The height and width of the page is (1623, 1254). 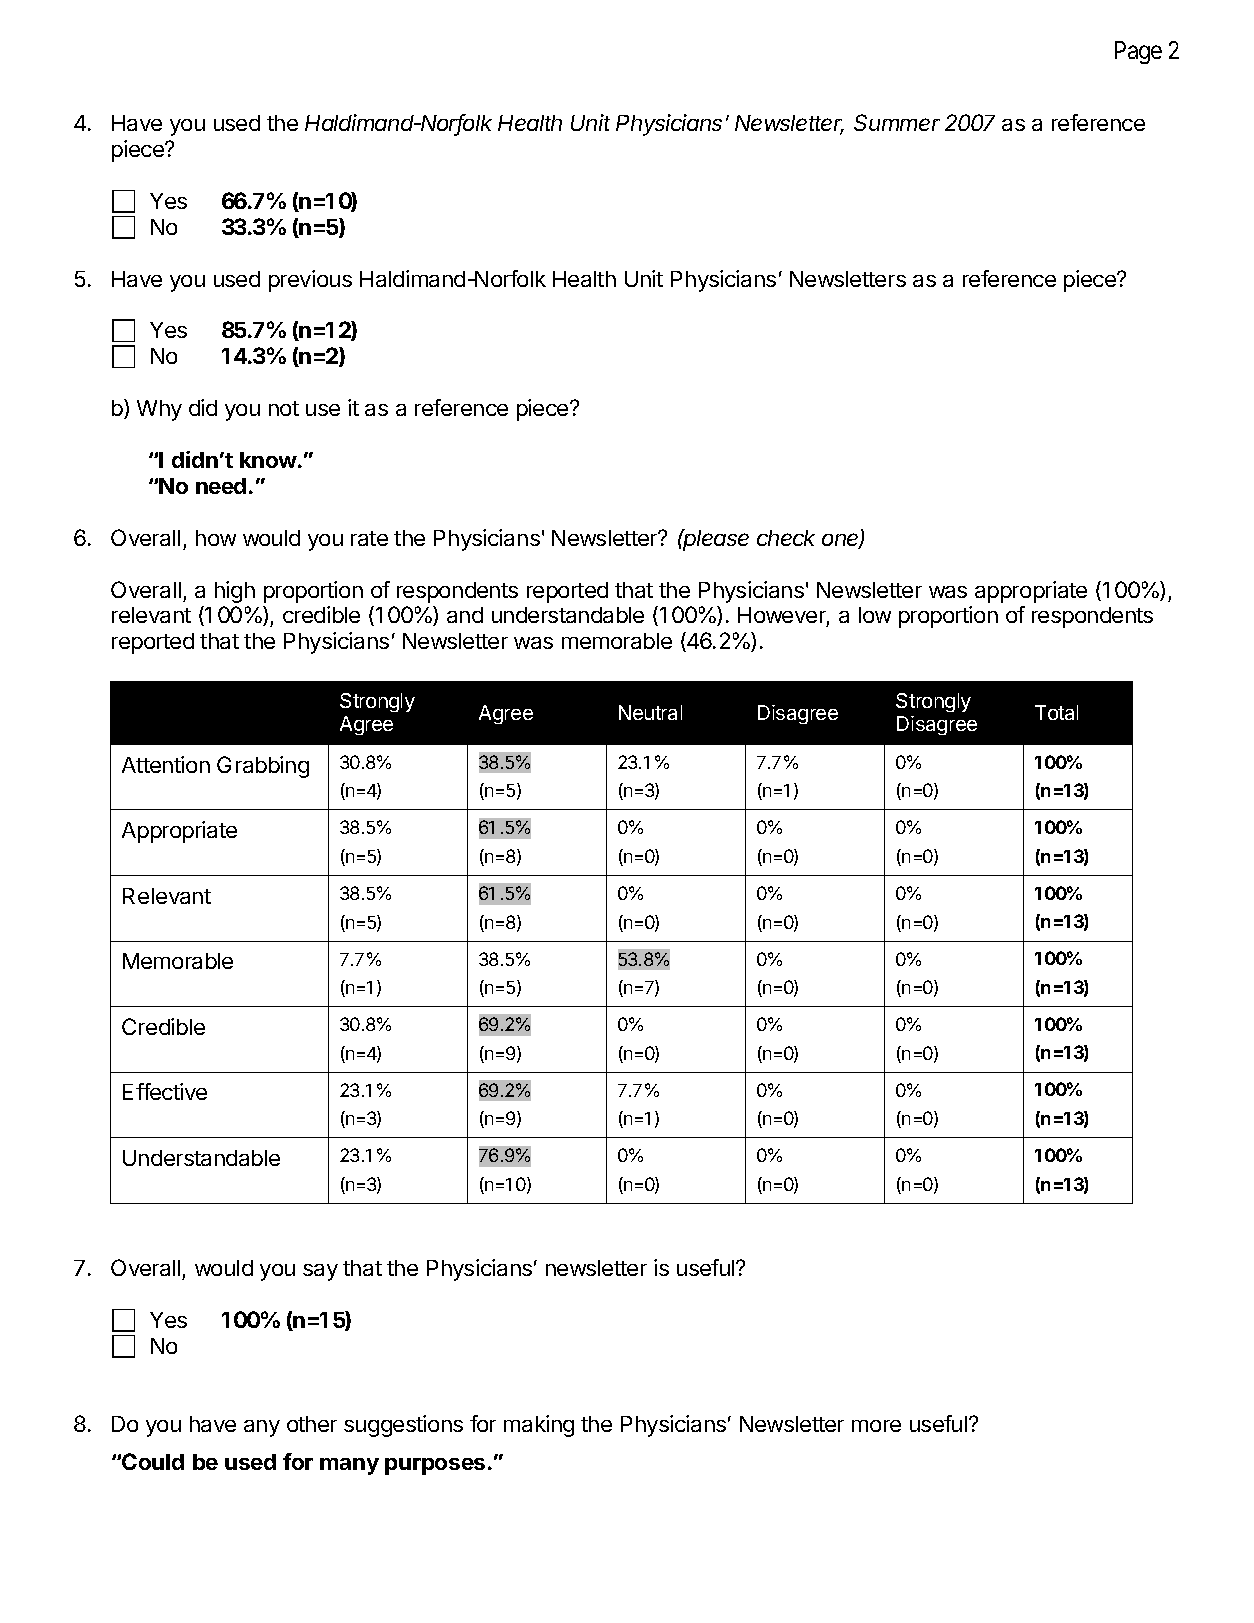 What do you see at coordinates (263, 767) in the page?
I see `Grabbing` at bounding box center [263, 767].
